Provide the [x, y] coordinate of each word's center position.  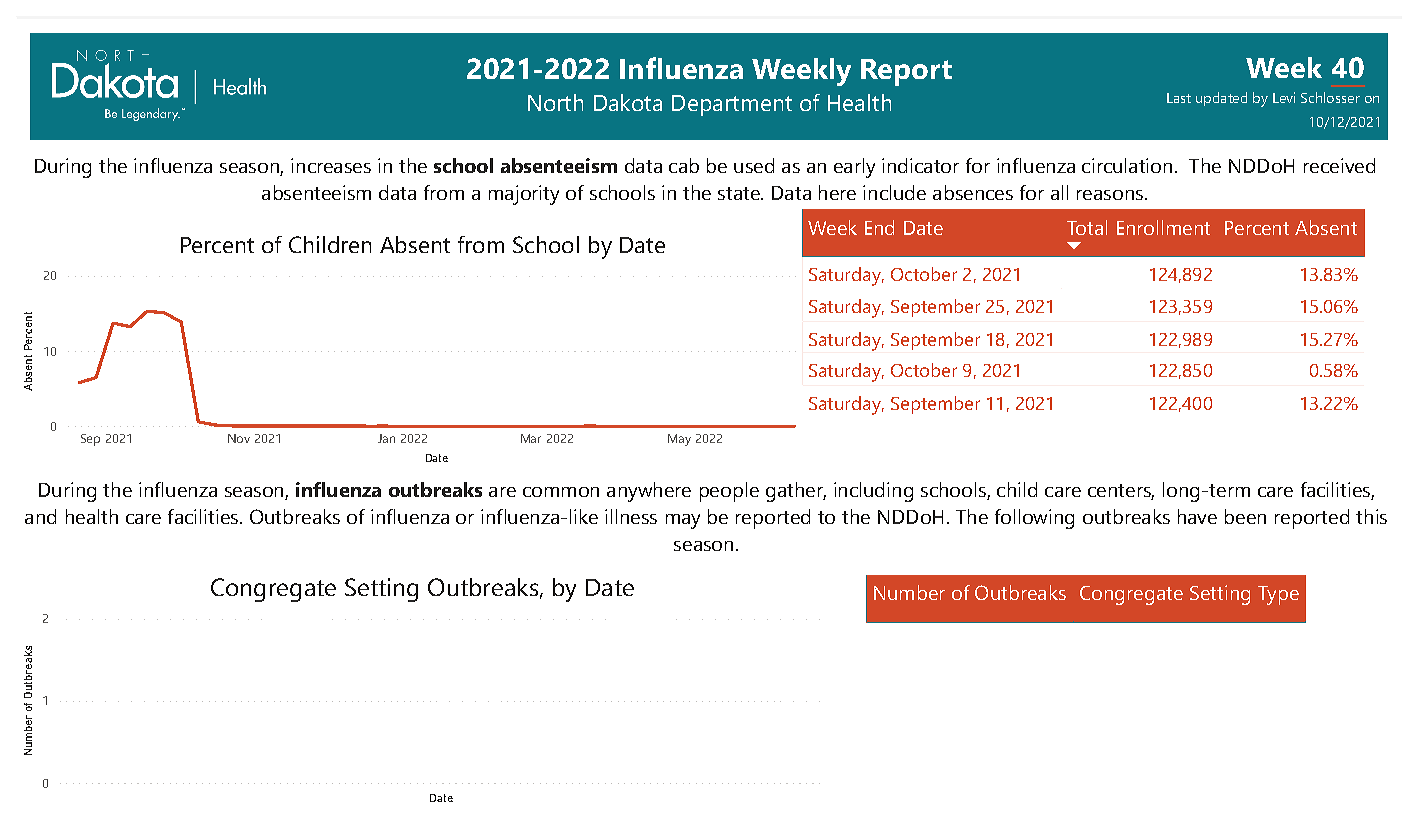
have [1197, 516]
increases [331, 165]
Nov [239, 438]
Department [732, 105]
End [879, 227]
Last [1179, 98]
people [729, 492]
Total [1087, 227]
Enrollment [1163, 227]
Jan [386, 438]
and [40, 516]
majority [524, 195]
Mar [531, 438]
